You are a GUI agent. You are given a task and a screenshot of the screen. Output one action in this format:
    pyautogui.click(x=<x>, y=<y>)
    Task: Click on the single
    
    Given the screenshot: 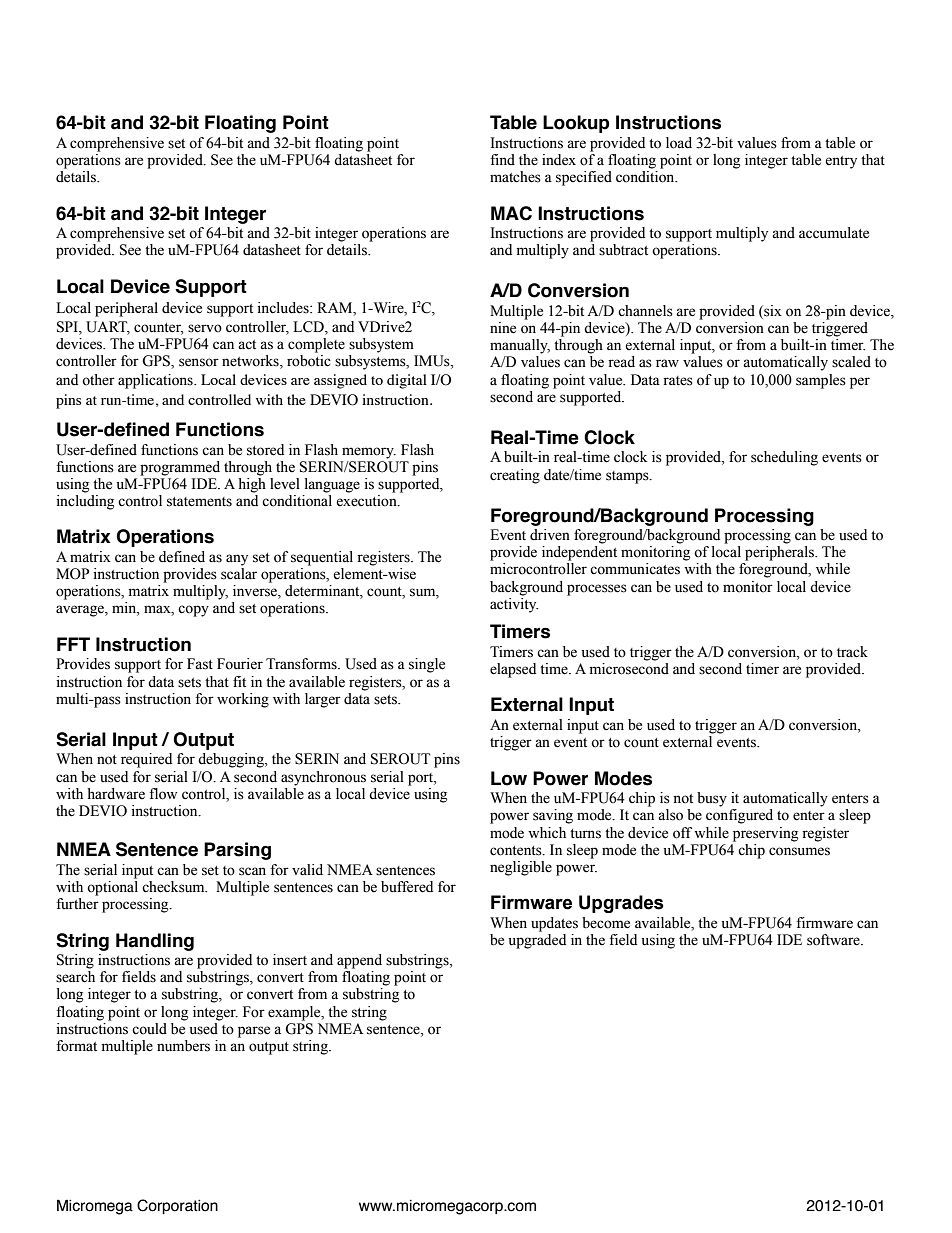 What is the action you would take?
    pyautogui.click(x=427, y=665)
